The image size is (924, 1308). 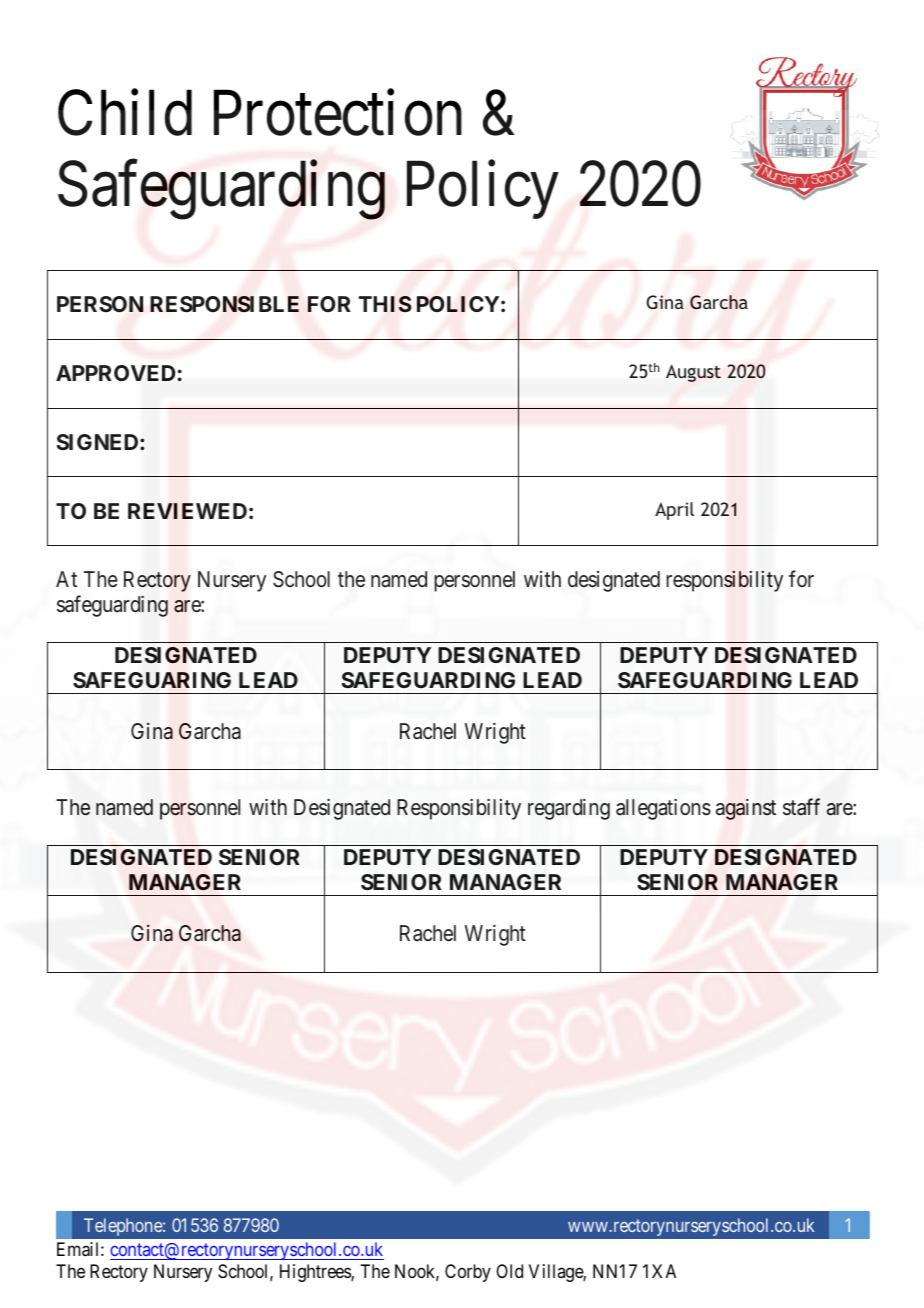 What do you see at coordinates (468, 1273) in the document?
I see `Corby` at bounding box center [468, 1273].
